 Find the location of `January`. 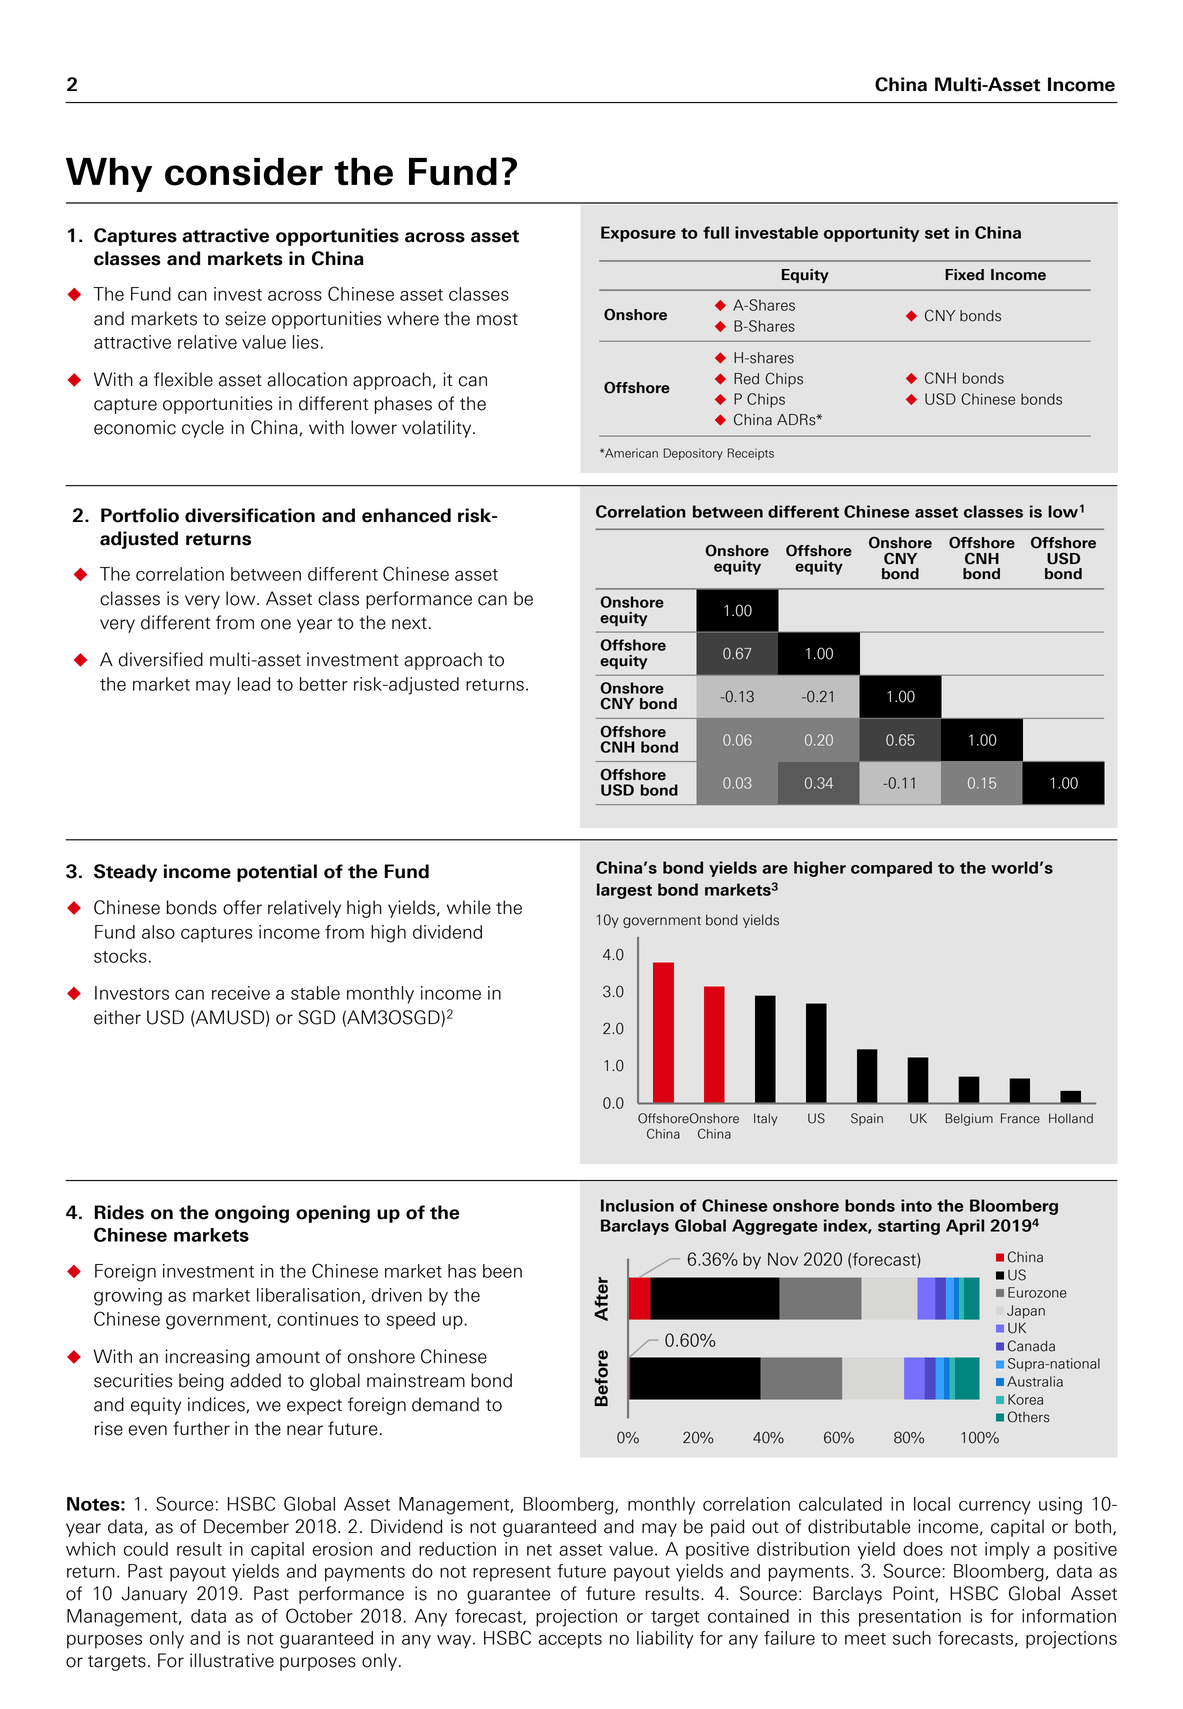

January is located at coordinates (154, 1595).
